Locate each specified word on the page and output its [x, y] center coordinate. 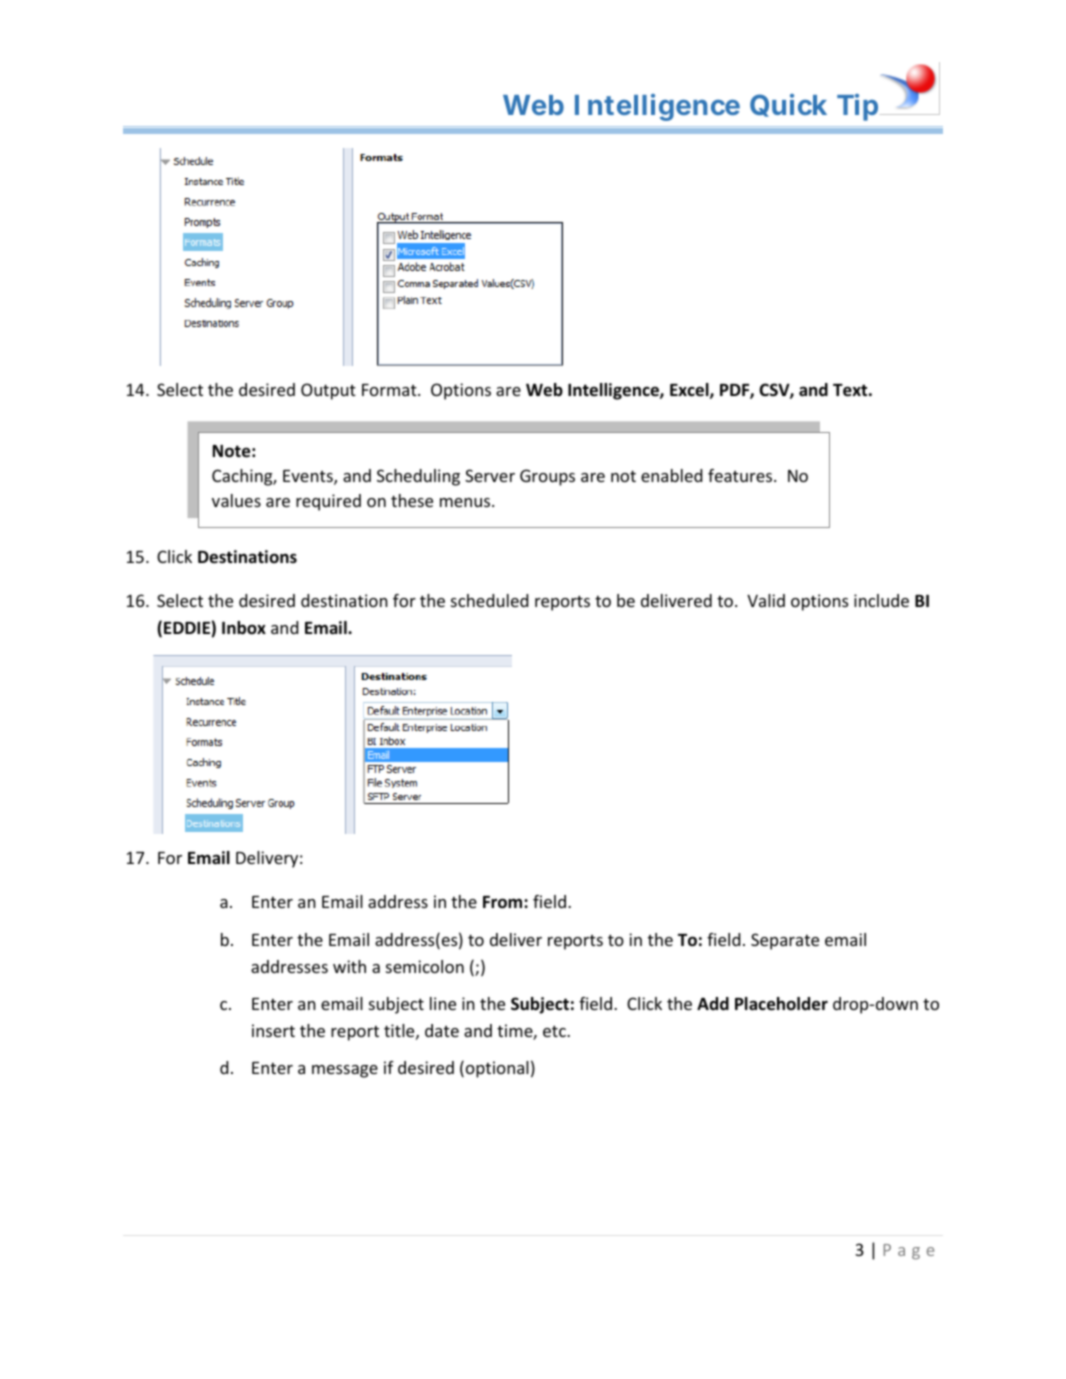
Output [328, 391]
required [328, 502]
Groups [547, 477]
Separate [785, 941]
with [349, 966]
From [504, 902]
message [345, 1071]
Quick [788, 105]
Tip [859, 107]
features [741, 475]
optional [496, 1069]
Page [908, 1252]
